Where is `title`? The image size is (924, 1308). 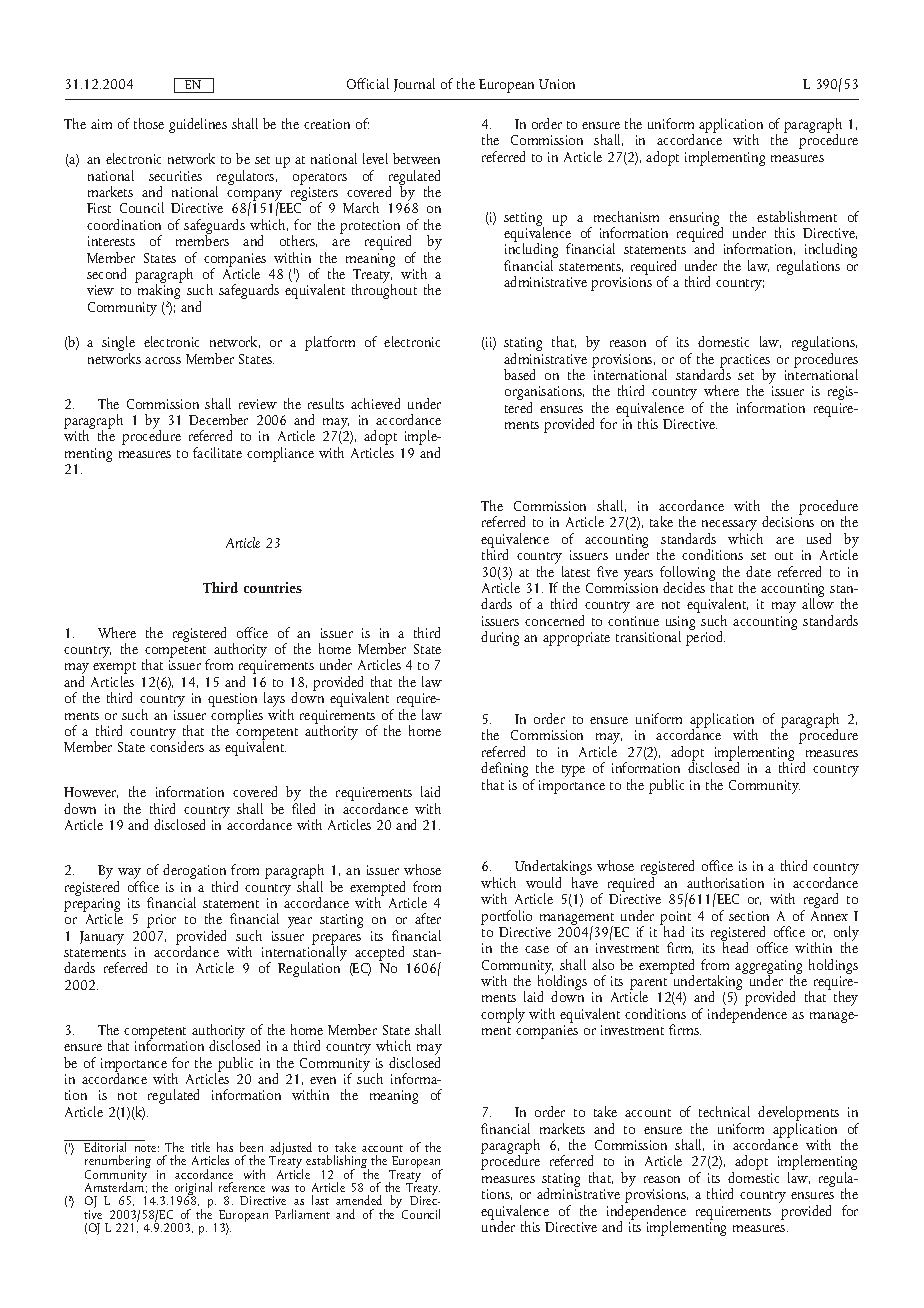 title is located at coordinates (200, 1147).
